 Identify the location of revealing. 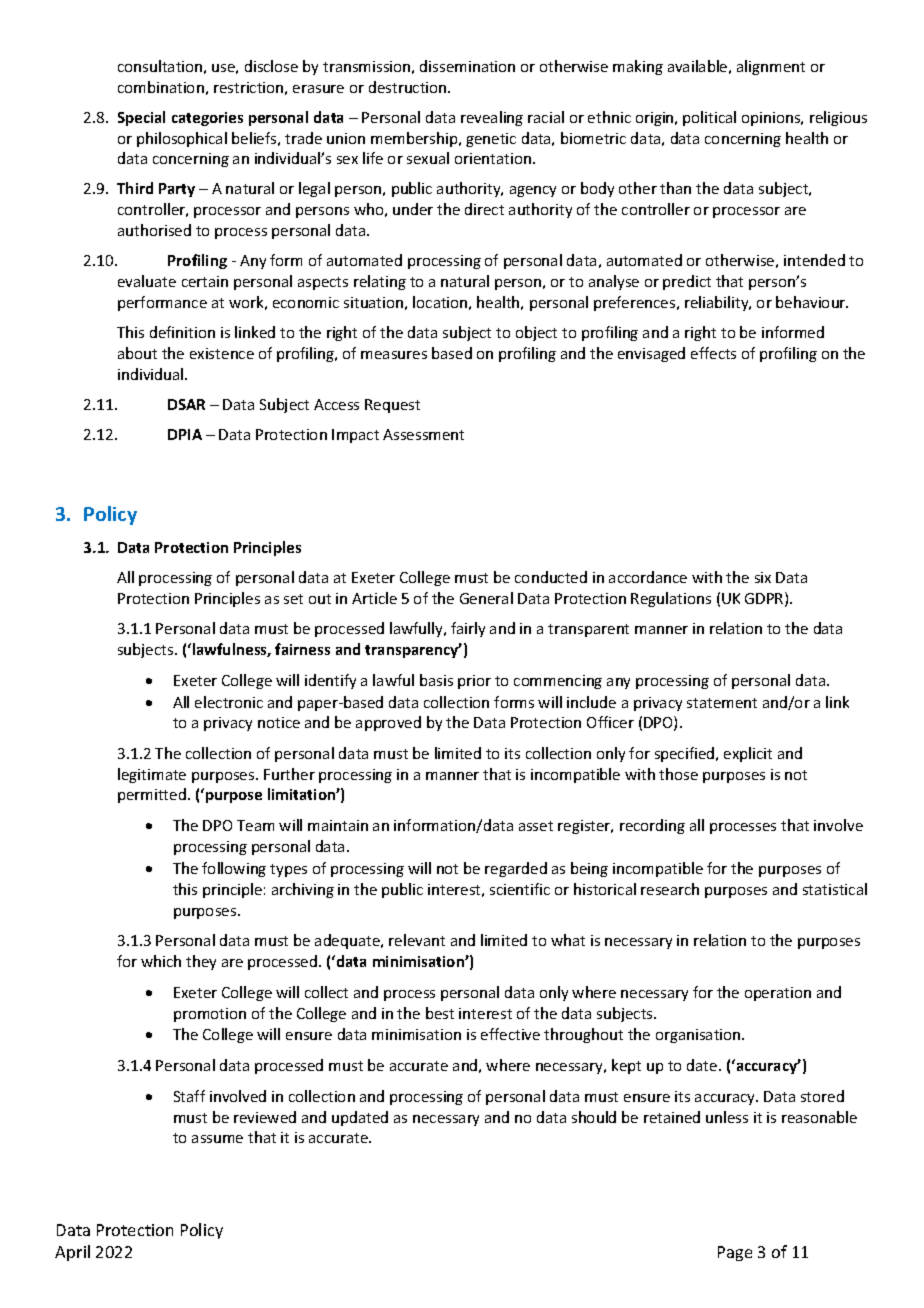
(492, 118).
